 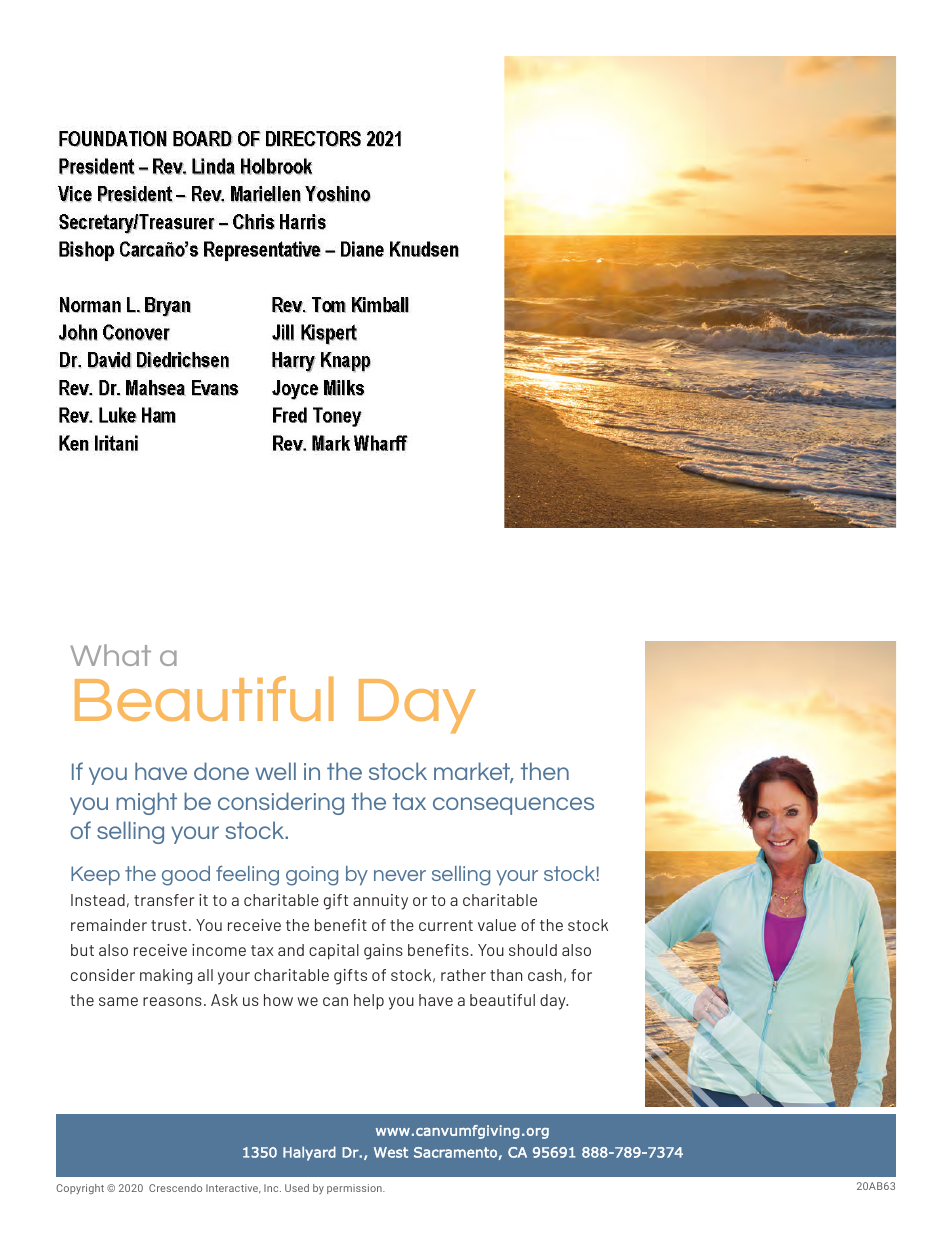 I want to click on Crescendo, so click(x=175, y=1188).
